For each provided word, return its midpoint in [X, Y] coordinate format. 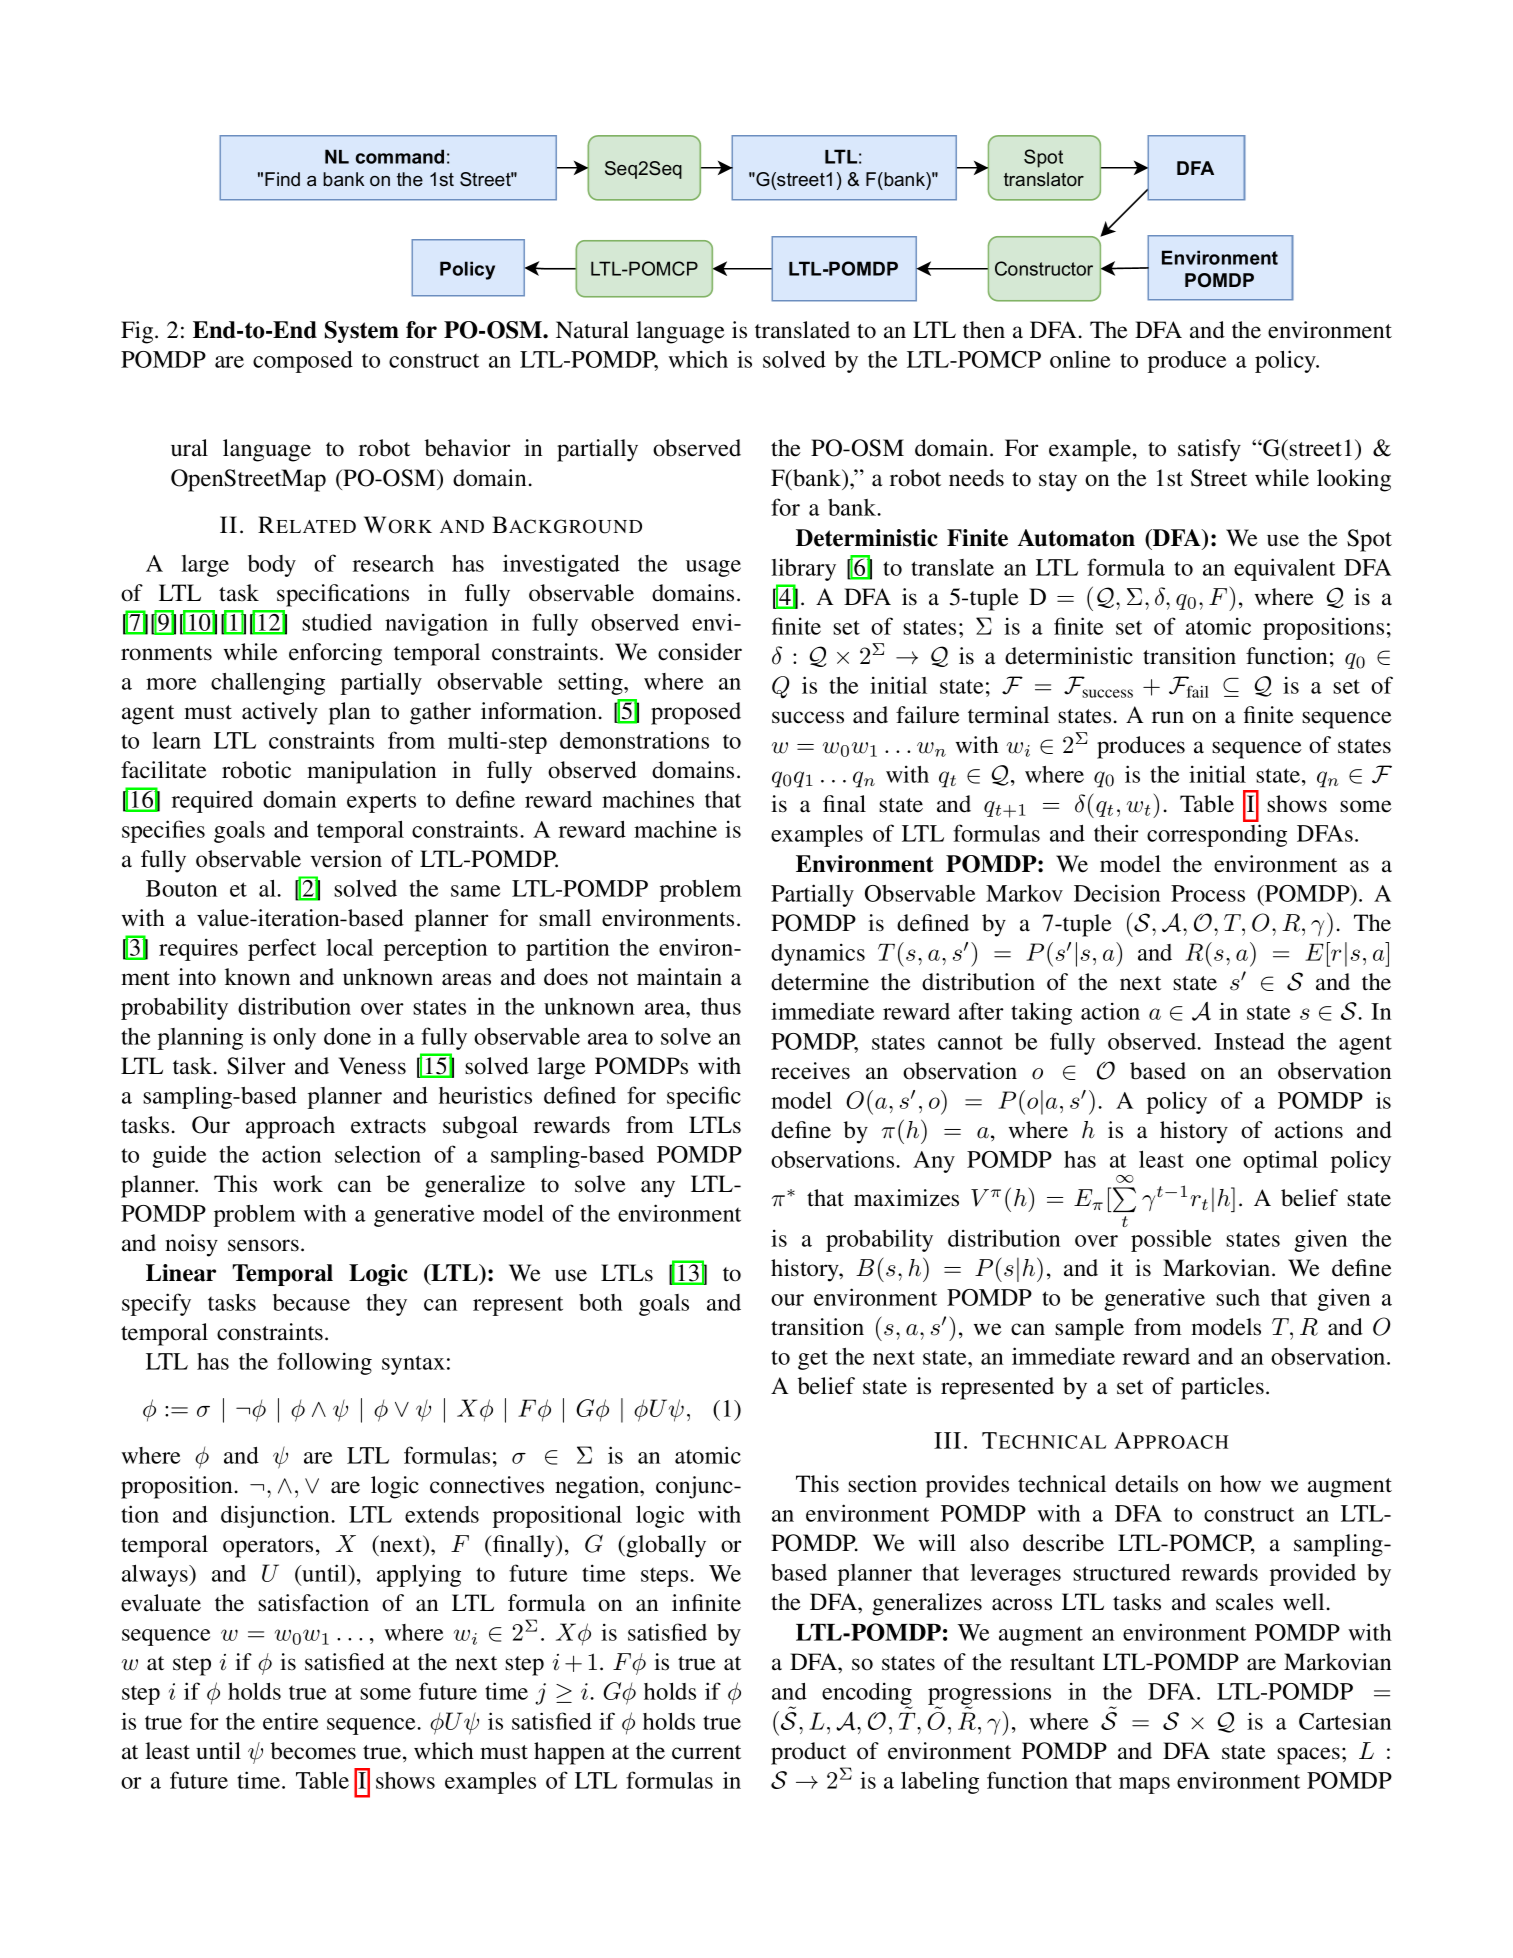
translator [1044, 179]
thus [721, 1006]
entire [290, 1721]
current [706, 1752]
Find [282, 179]
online [1080, 359]
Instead [1249, 1041]
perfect [282, 949]
